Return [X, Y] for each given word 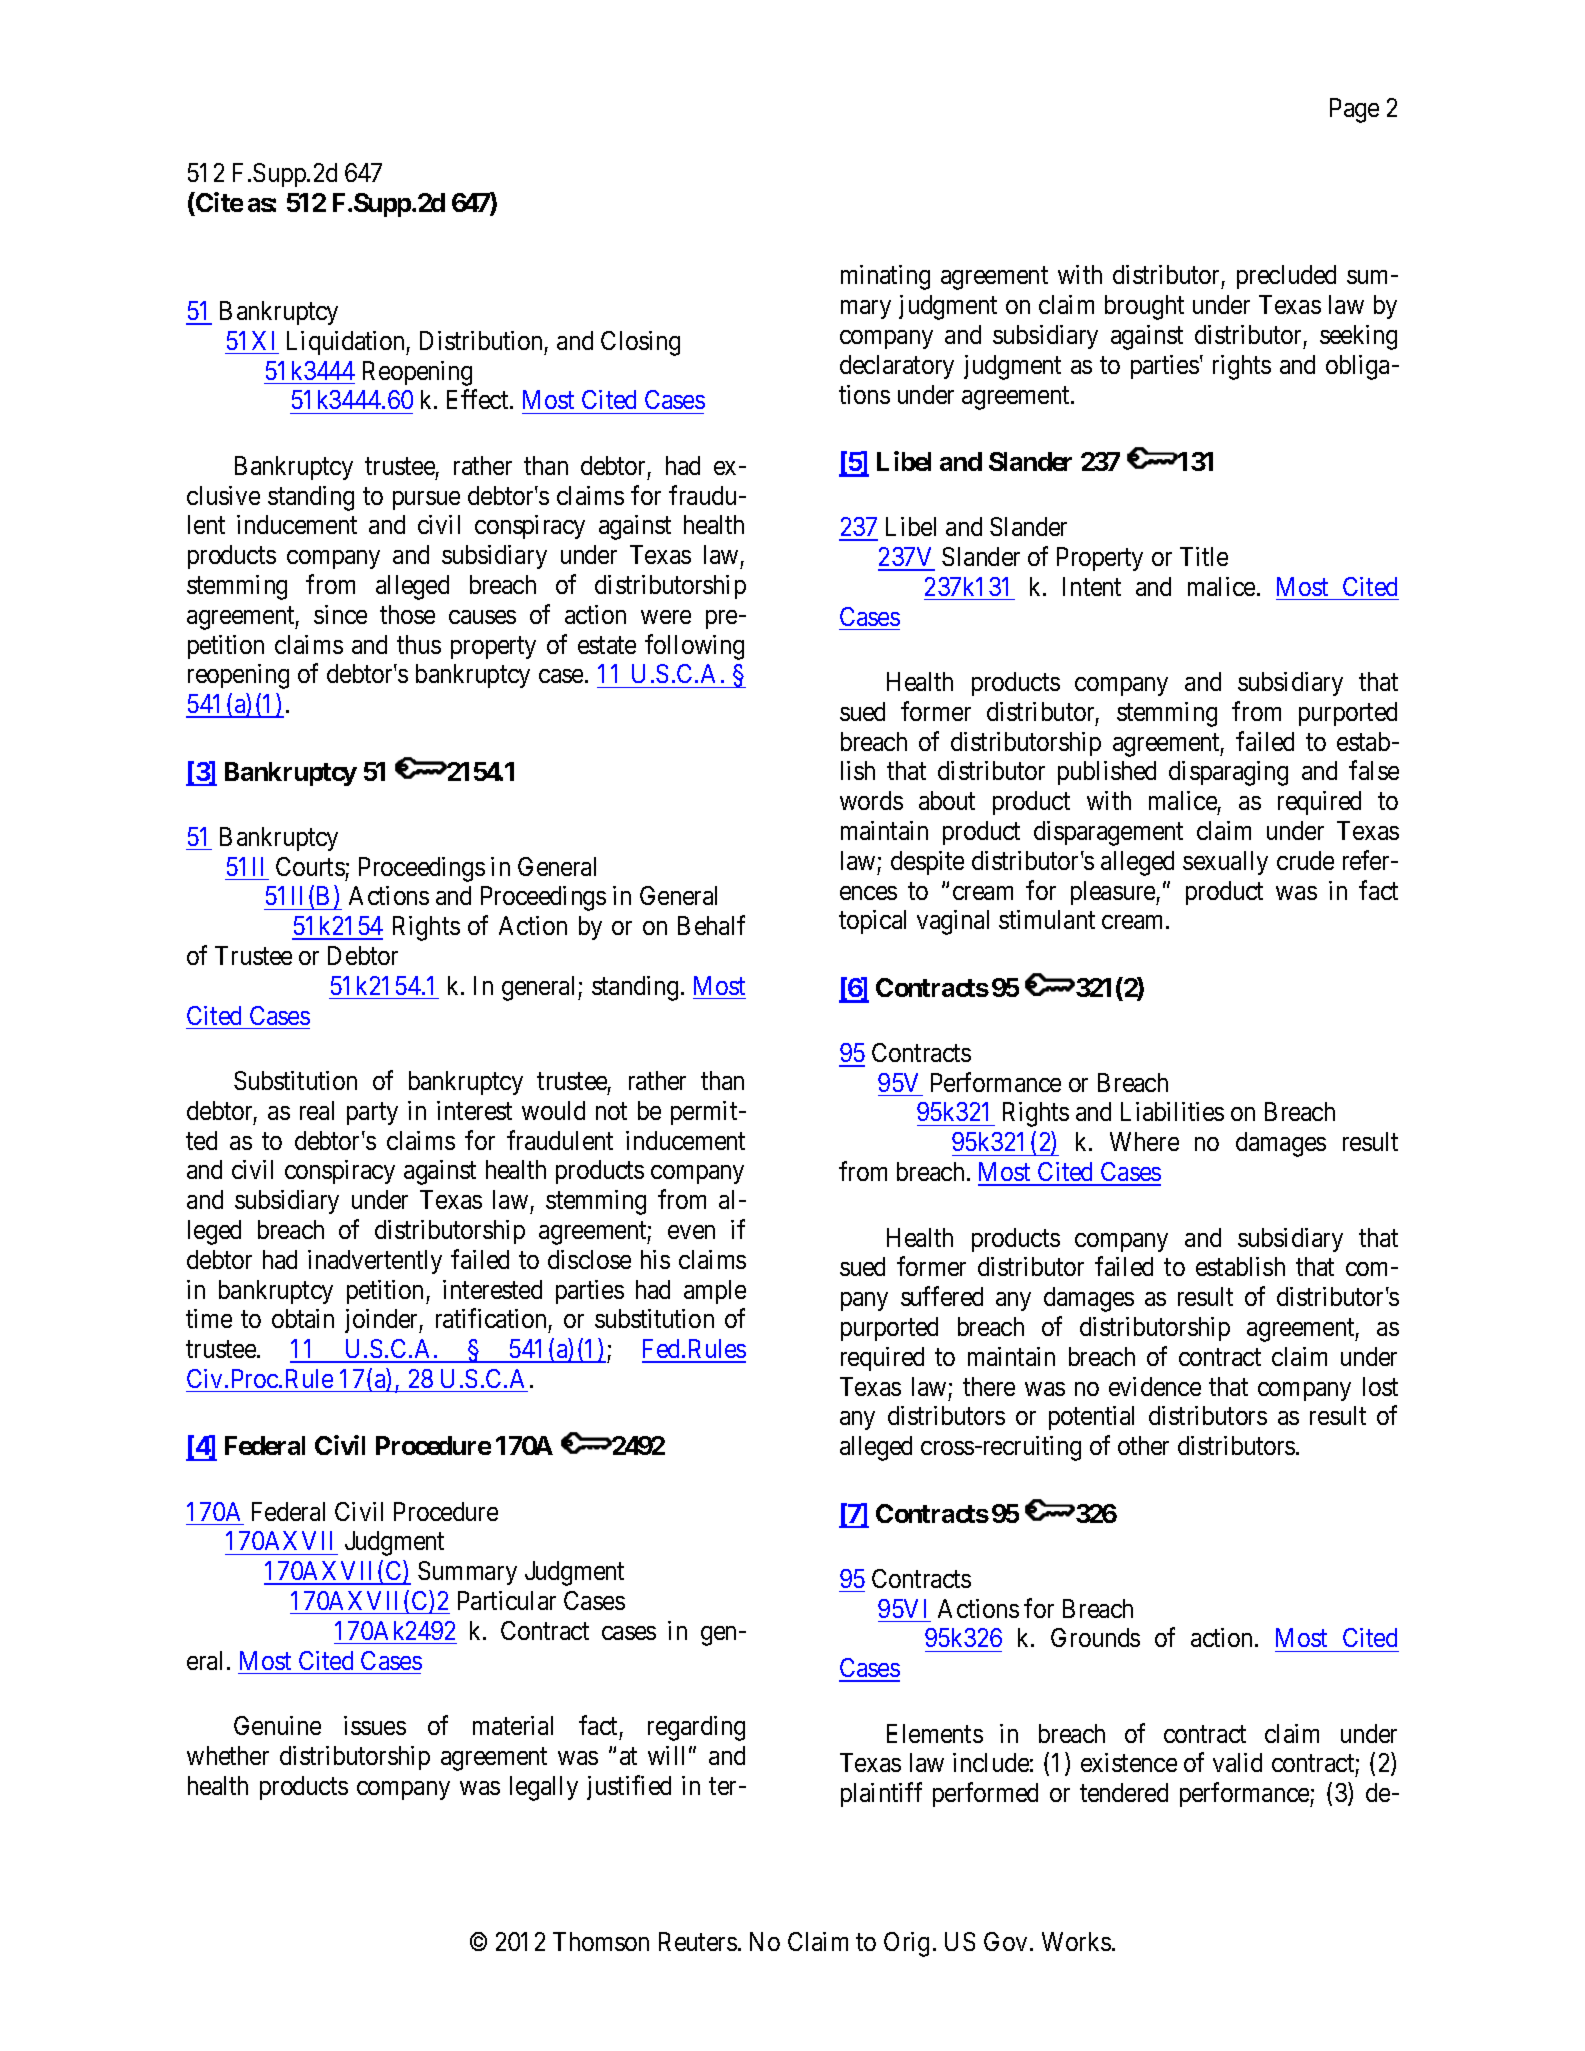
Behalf [711, 925]
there [989, 1386]
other [1143, 1445]
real [317, 1110]
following [694, 647]
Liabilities [1172, 1111]
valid [1237, 1762]
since [340, 614]
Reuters [698, 1941]
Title [1204, 556]
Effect [479, 399]
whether [228, 1755]
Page [1354, 110]
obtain [303, 1318]
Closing [640, 343]
